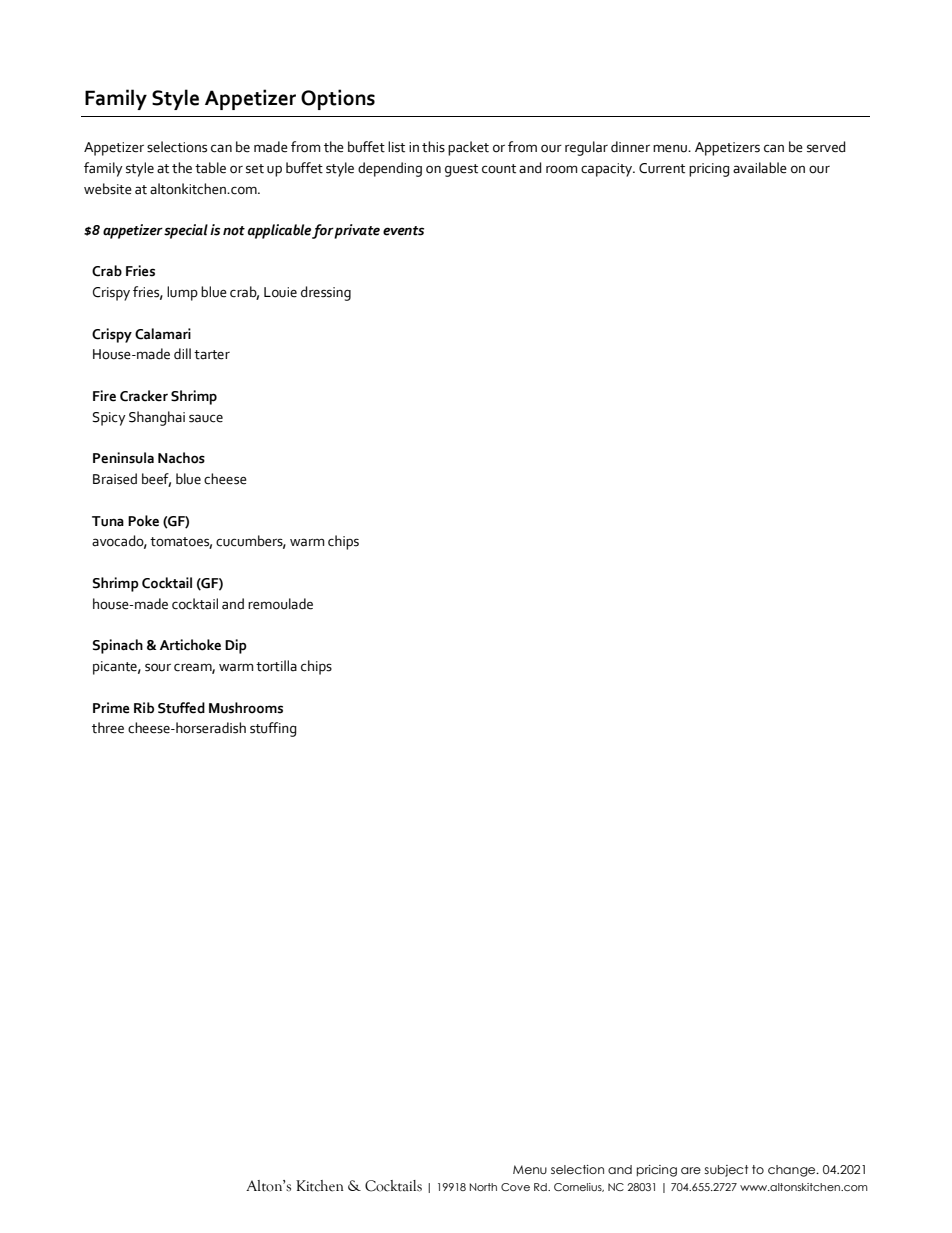 Image resolution: width=952 pixels, height=1233 pixels. Describe the element at coordinates (468, 148) in the screenshot. I see `packet` at that location.
